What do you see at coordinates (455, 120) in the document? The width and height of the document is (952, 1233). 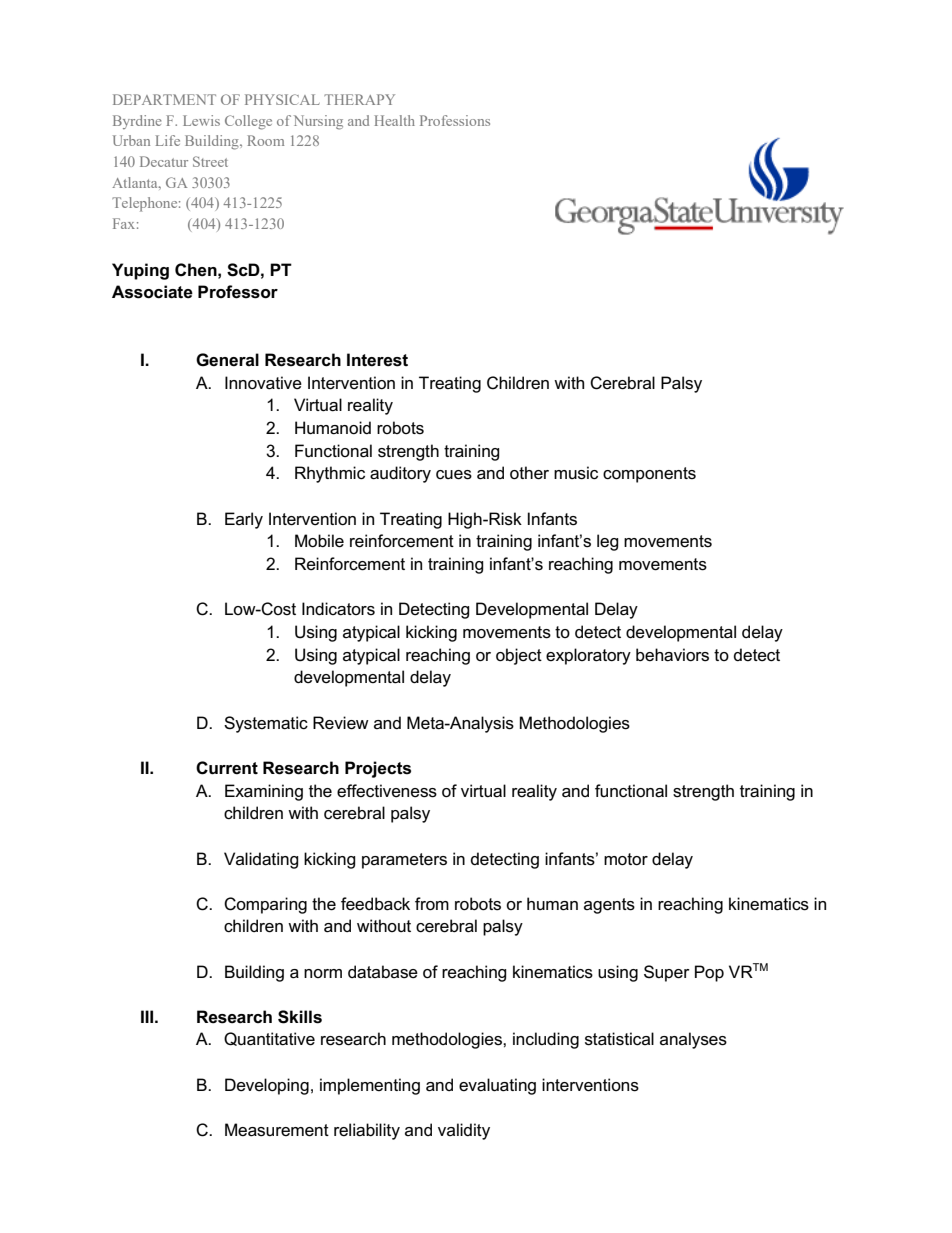 I see `Professions` at bounding box center [455, 120].
